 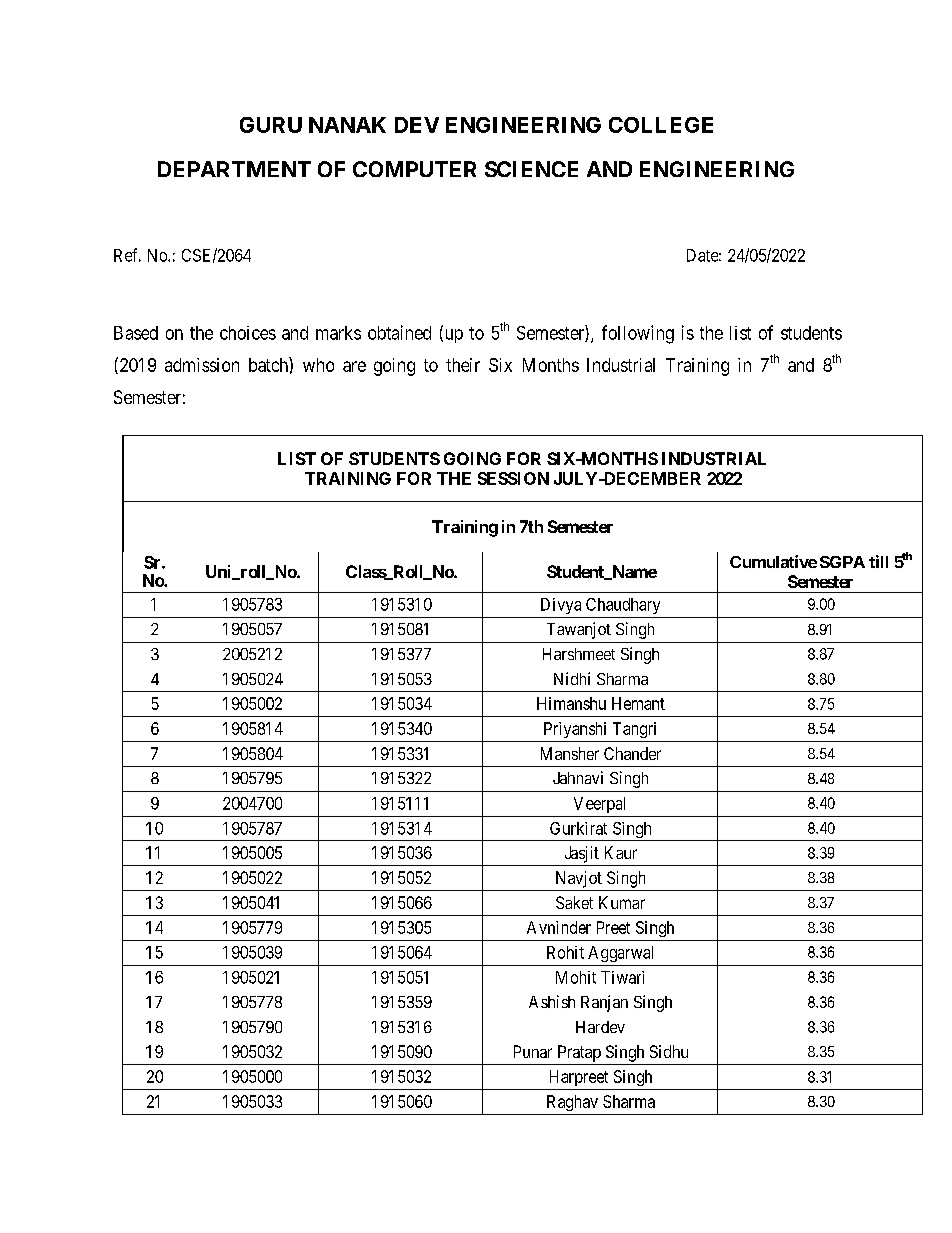 What do you see at coordinates (661, 125) in the image?
I see `COLLEGE` at bounding box center [661, 125].
